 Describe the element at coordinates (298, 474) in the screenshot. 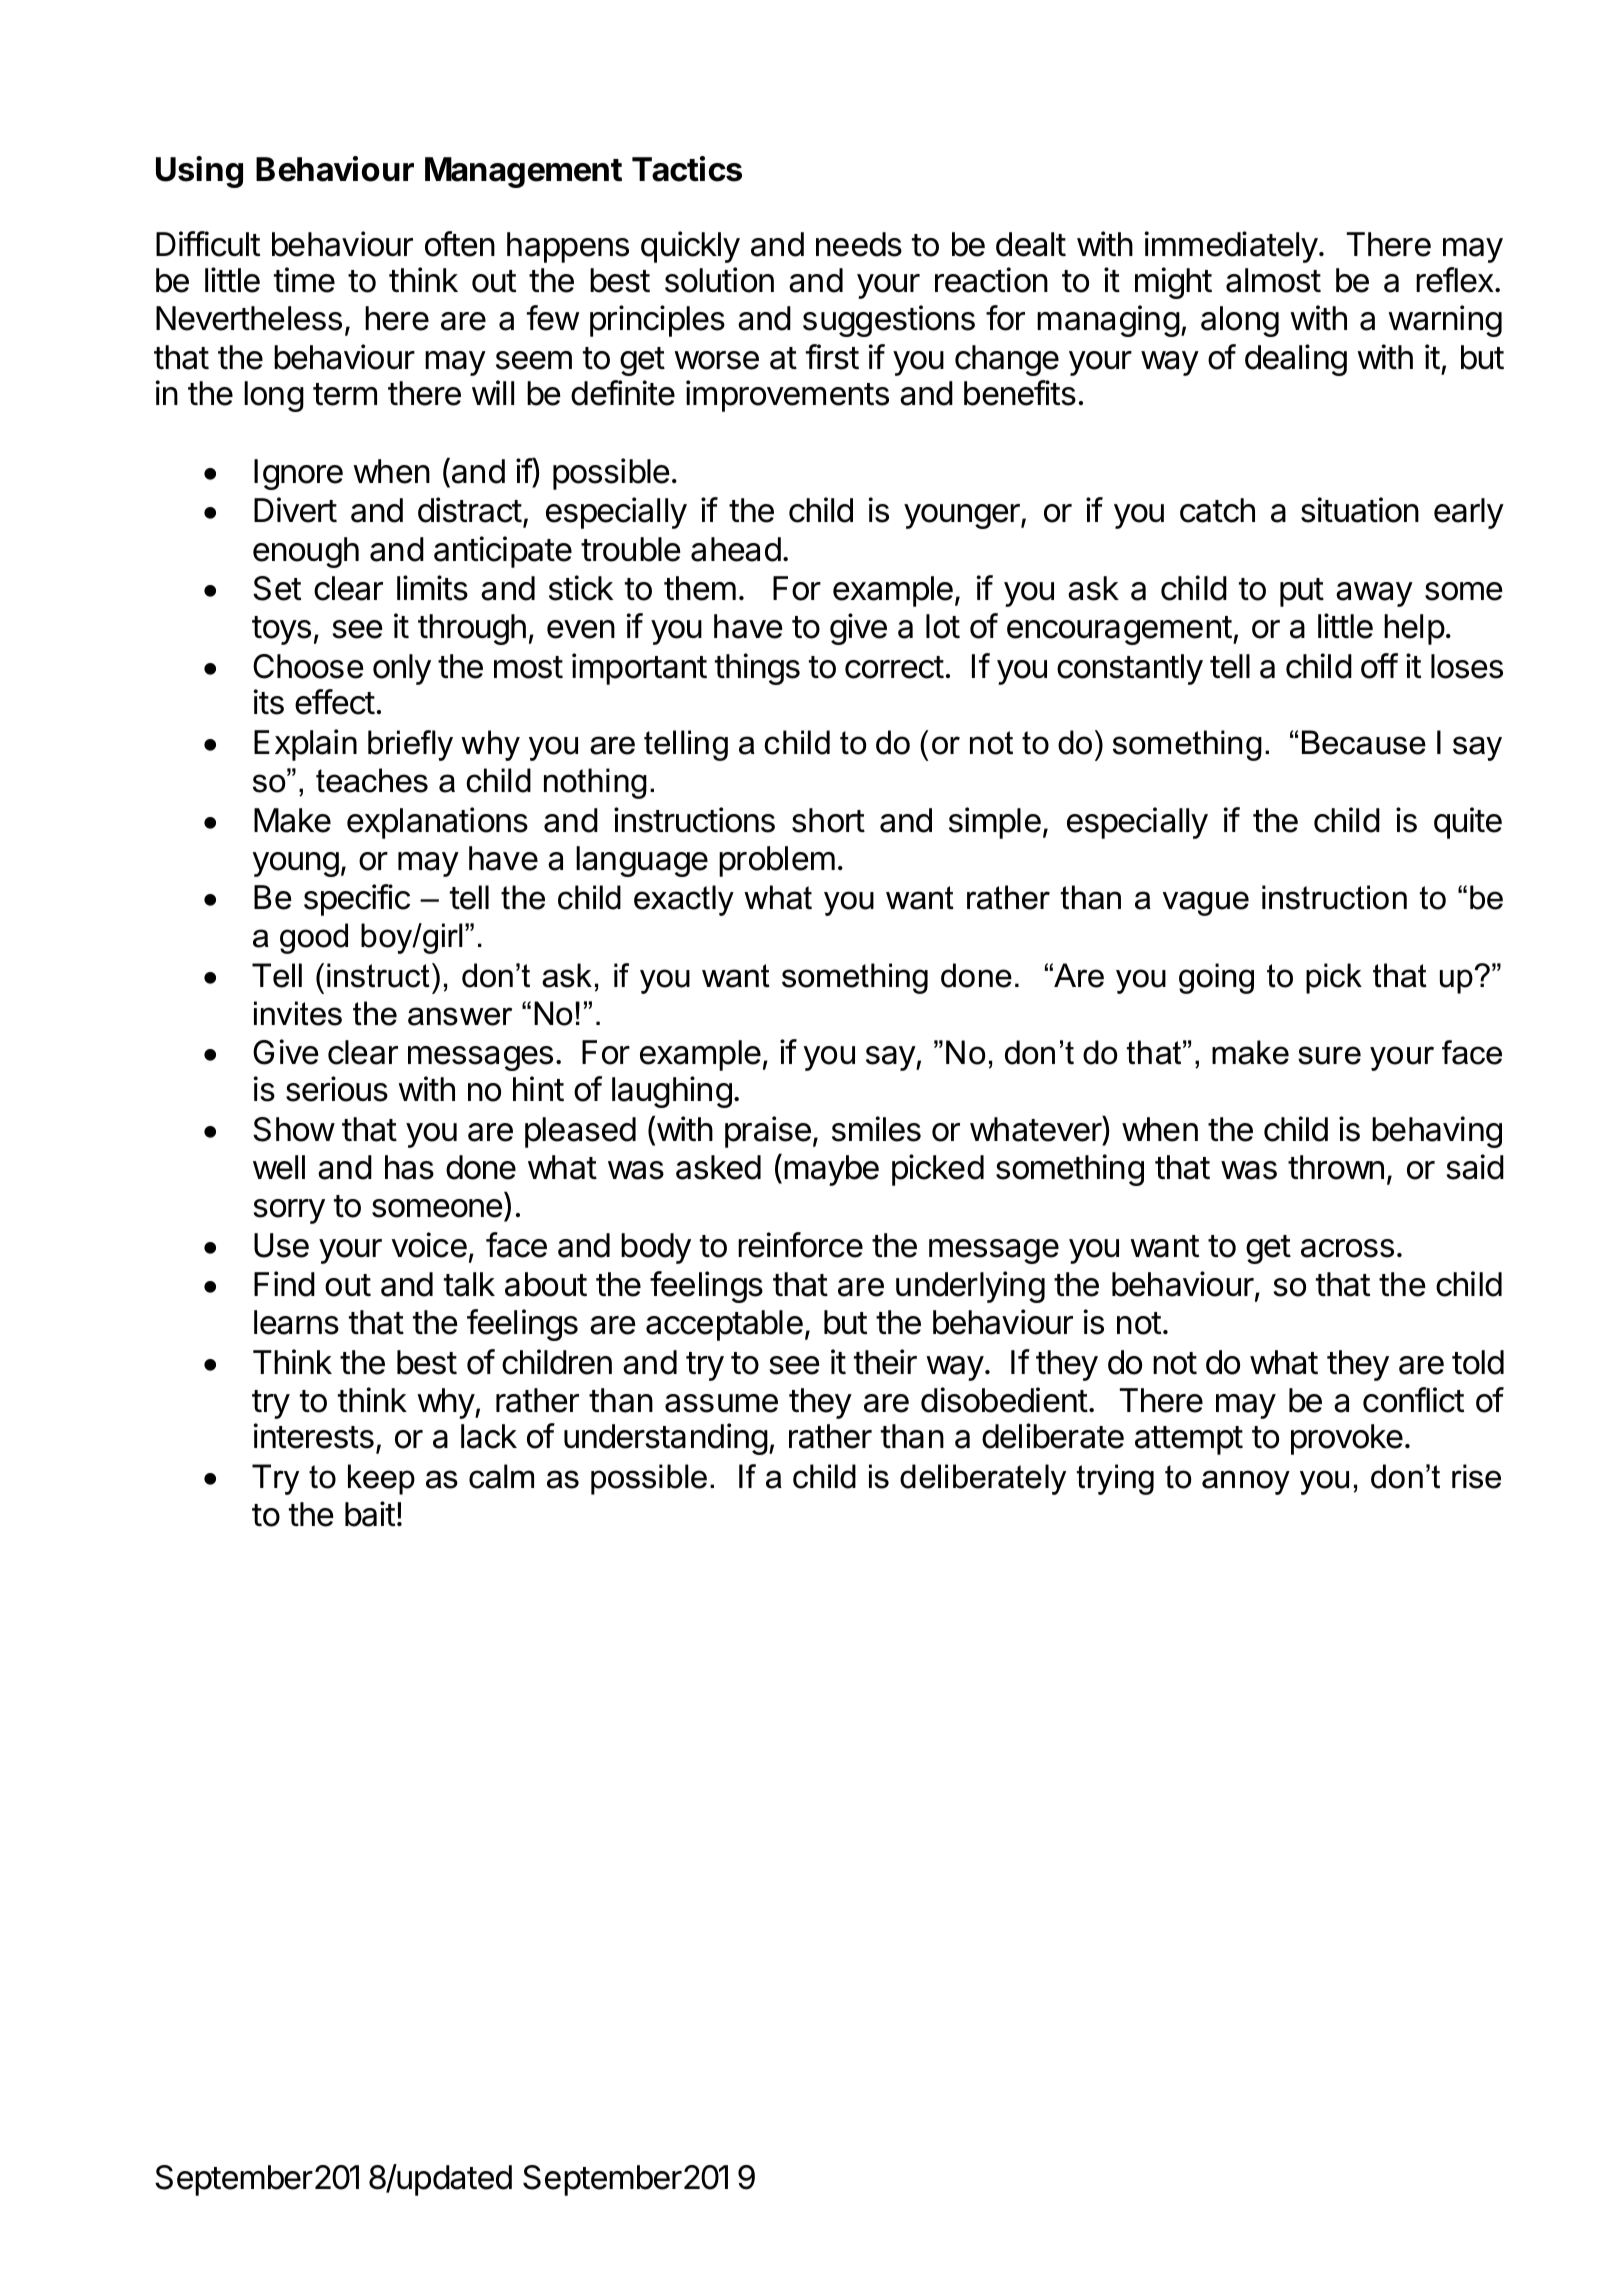

I see `Ignore` at that location.
